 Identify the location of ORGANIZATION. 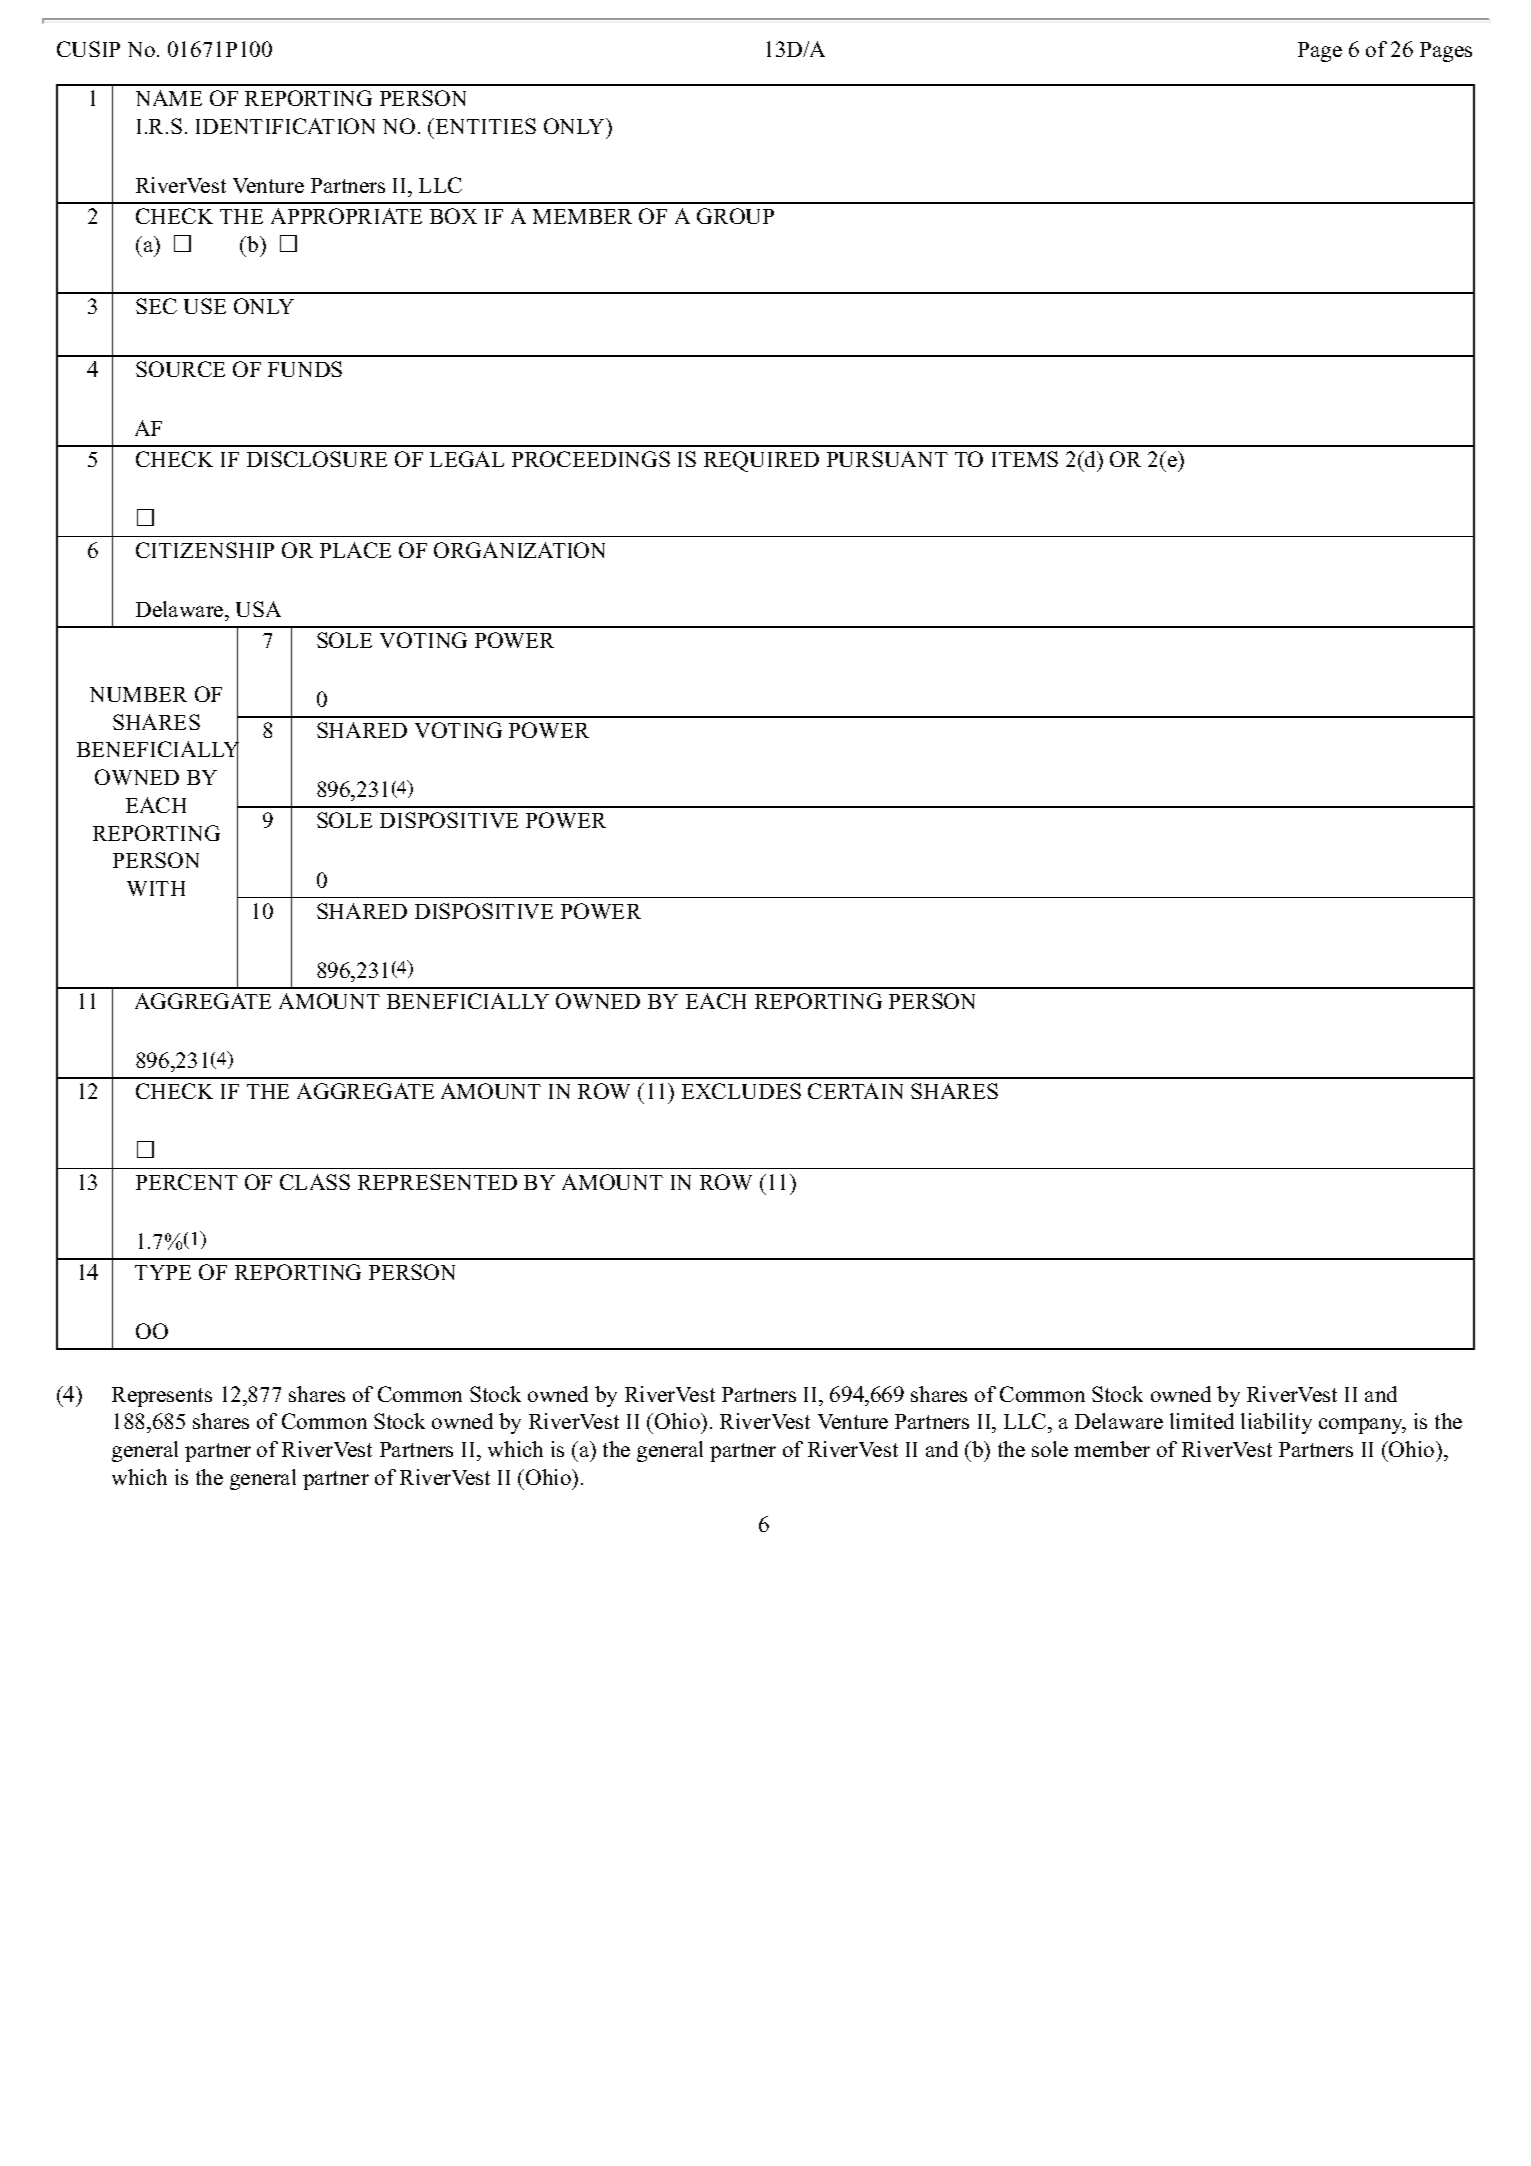
(519, 550).
